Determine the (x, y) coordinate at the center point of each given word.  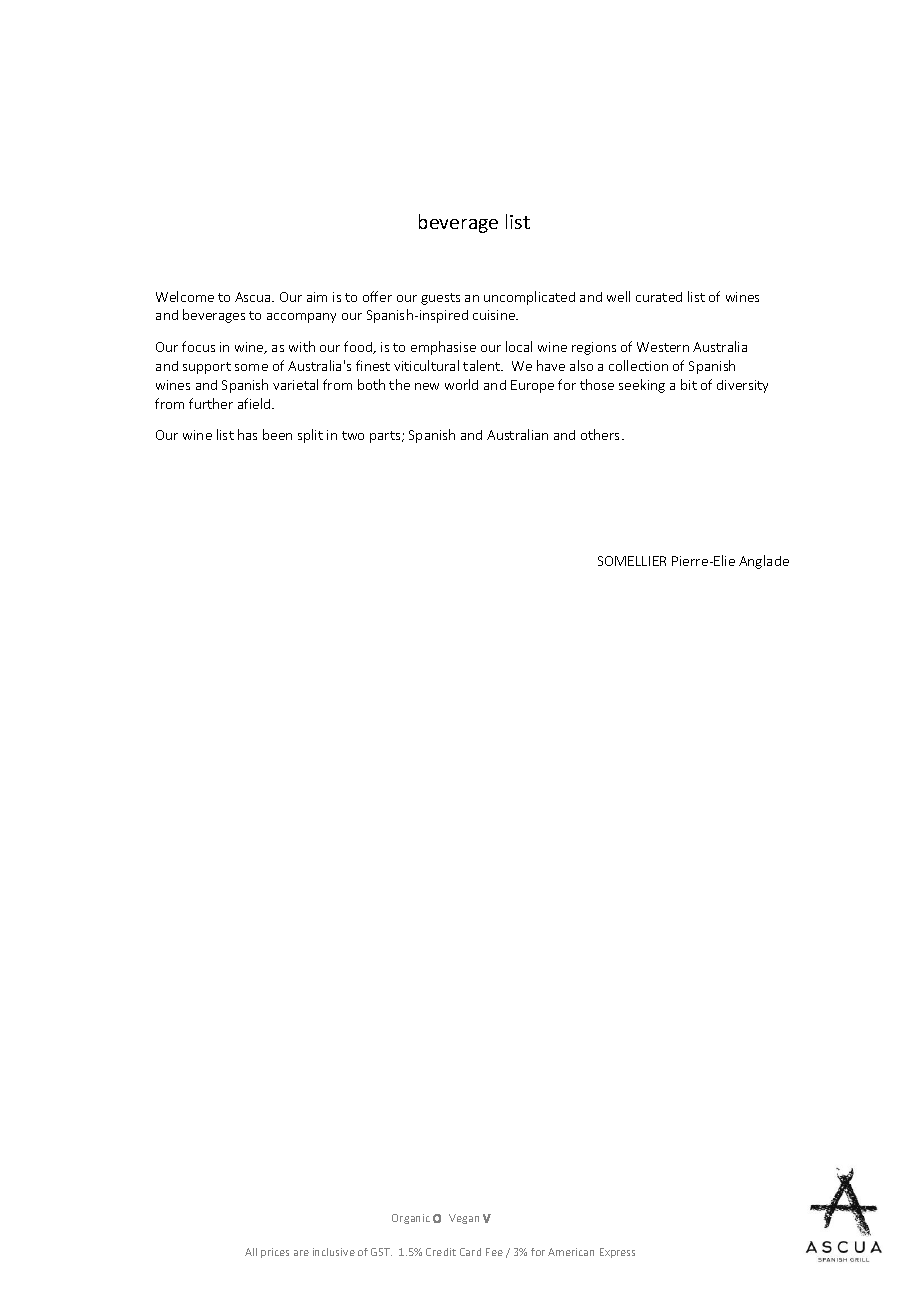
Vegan (464, 1219)
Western (663, 347)
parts (386, 437)
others (600, 434)
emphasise (443, 348)
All (251, 1252)
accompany (301, 318)
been (277, 434)
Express (617, 1253)
